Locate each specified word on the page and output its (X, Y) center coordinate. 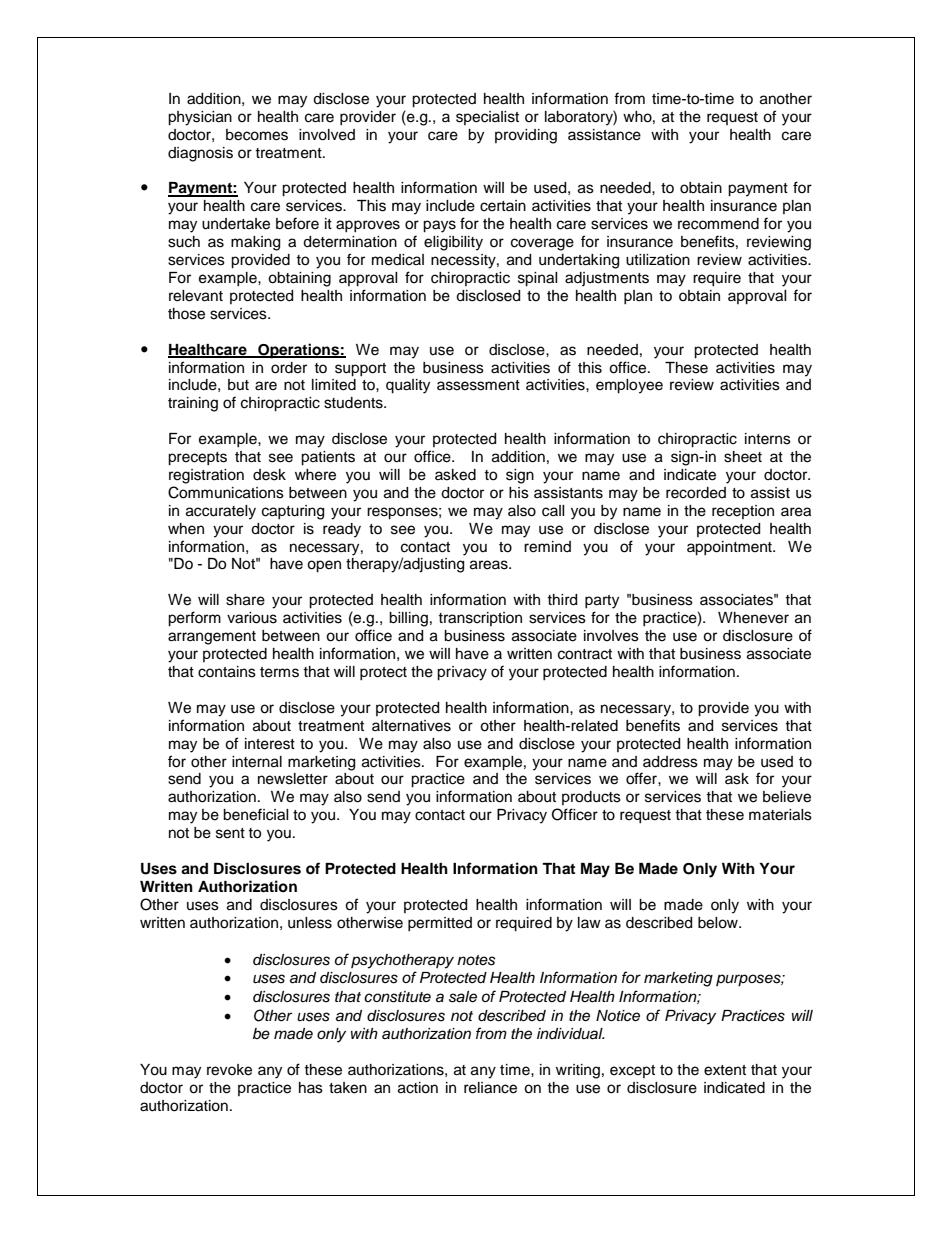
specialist (487, 118)
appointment (730, 548)
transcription (480, 619)
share (245, 600)
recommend (718, 224)
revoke (229, 1070)
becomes (257, 135)
